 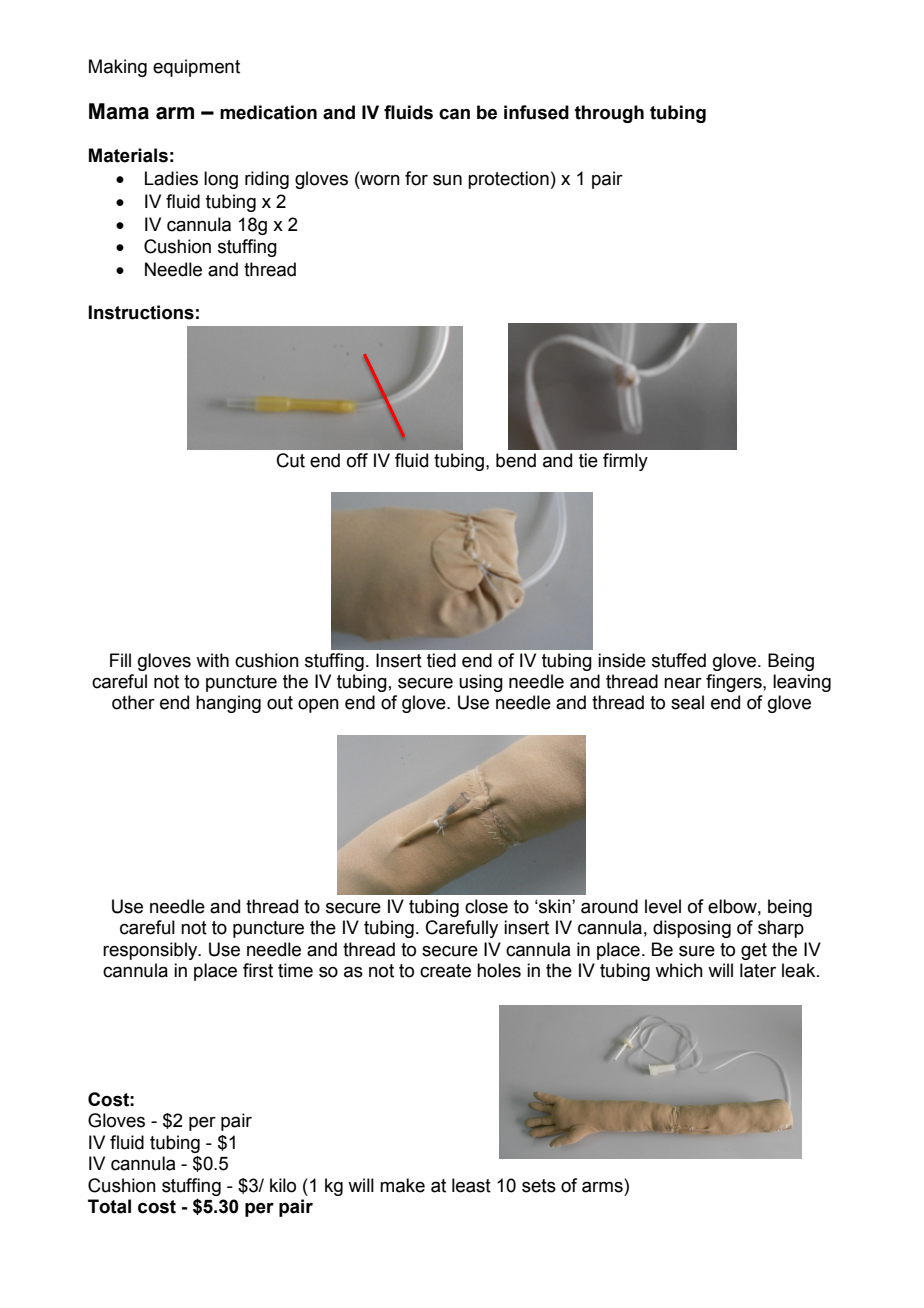 What do you see at coordinates (536, 112) in the page?
I see `infused` at bounding box center [536, 112].
